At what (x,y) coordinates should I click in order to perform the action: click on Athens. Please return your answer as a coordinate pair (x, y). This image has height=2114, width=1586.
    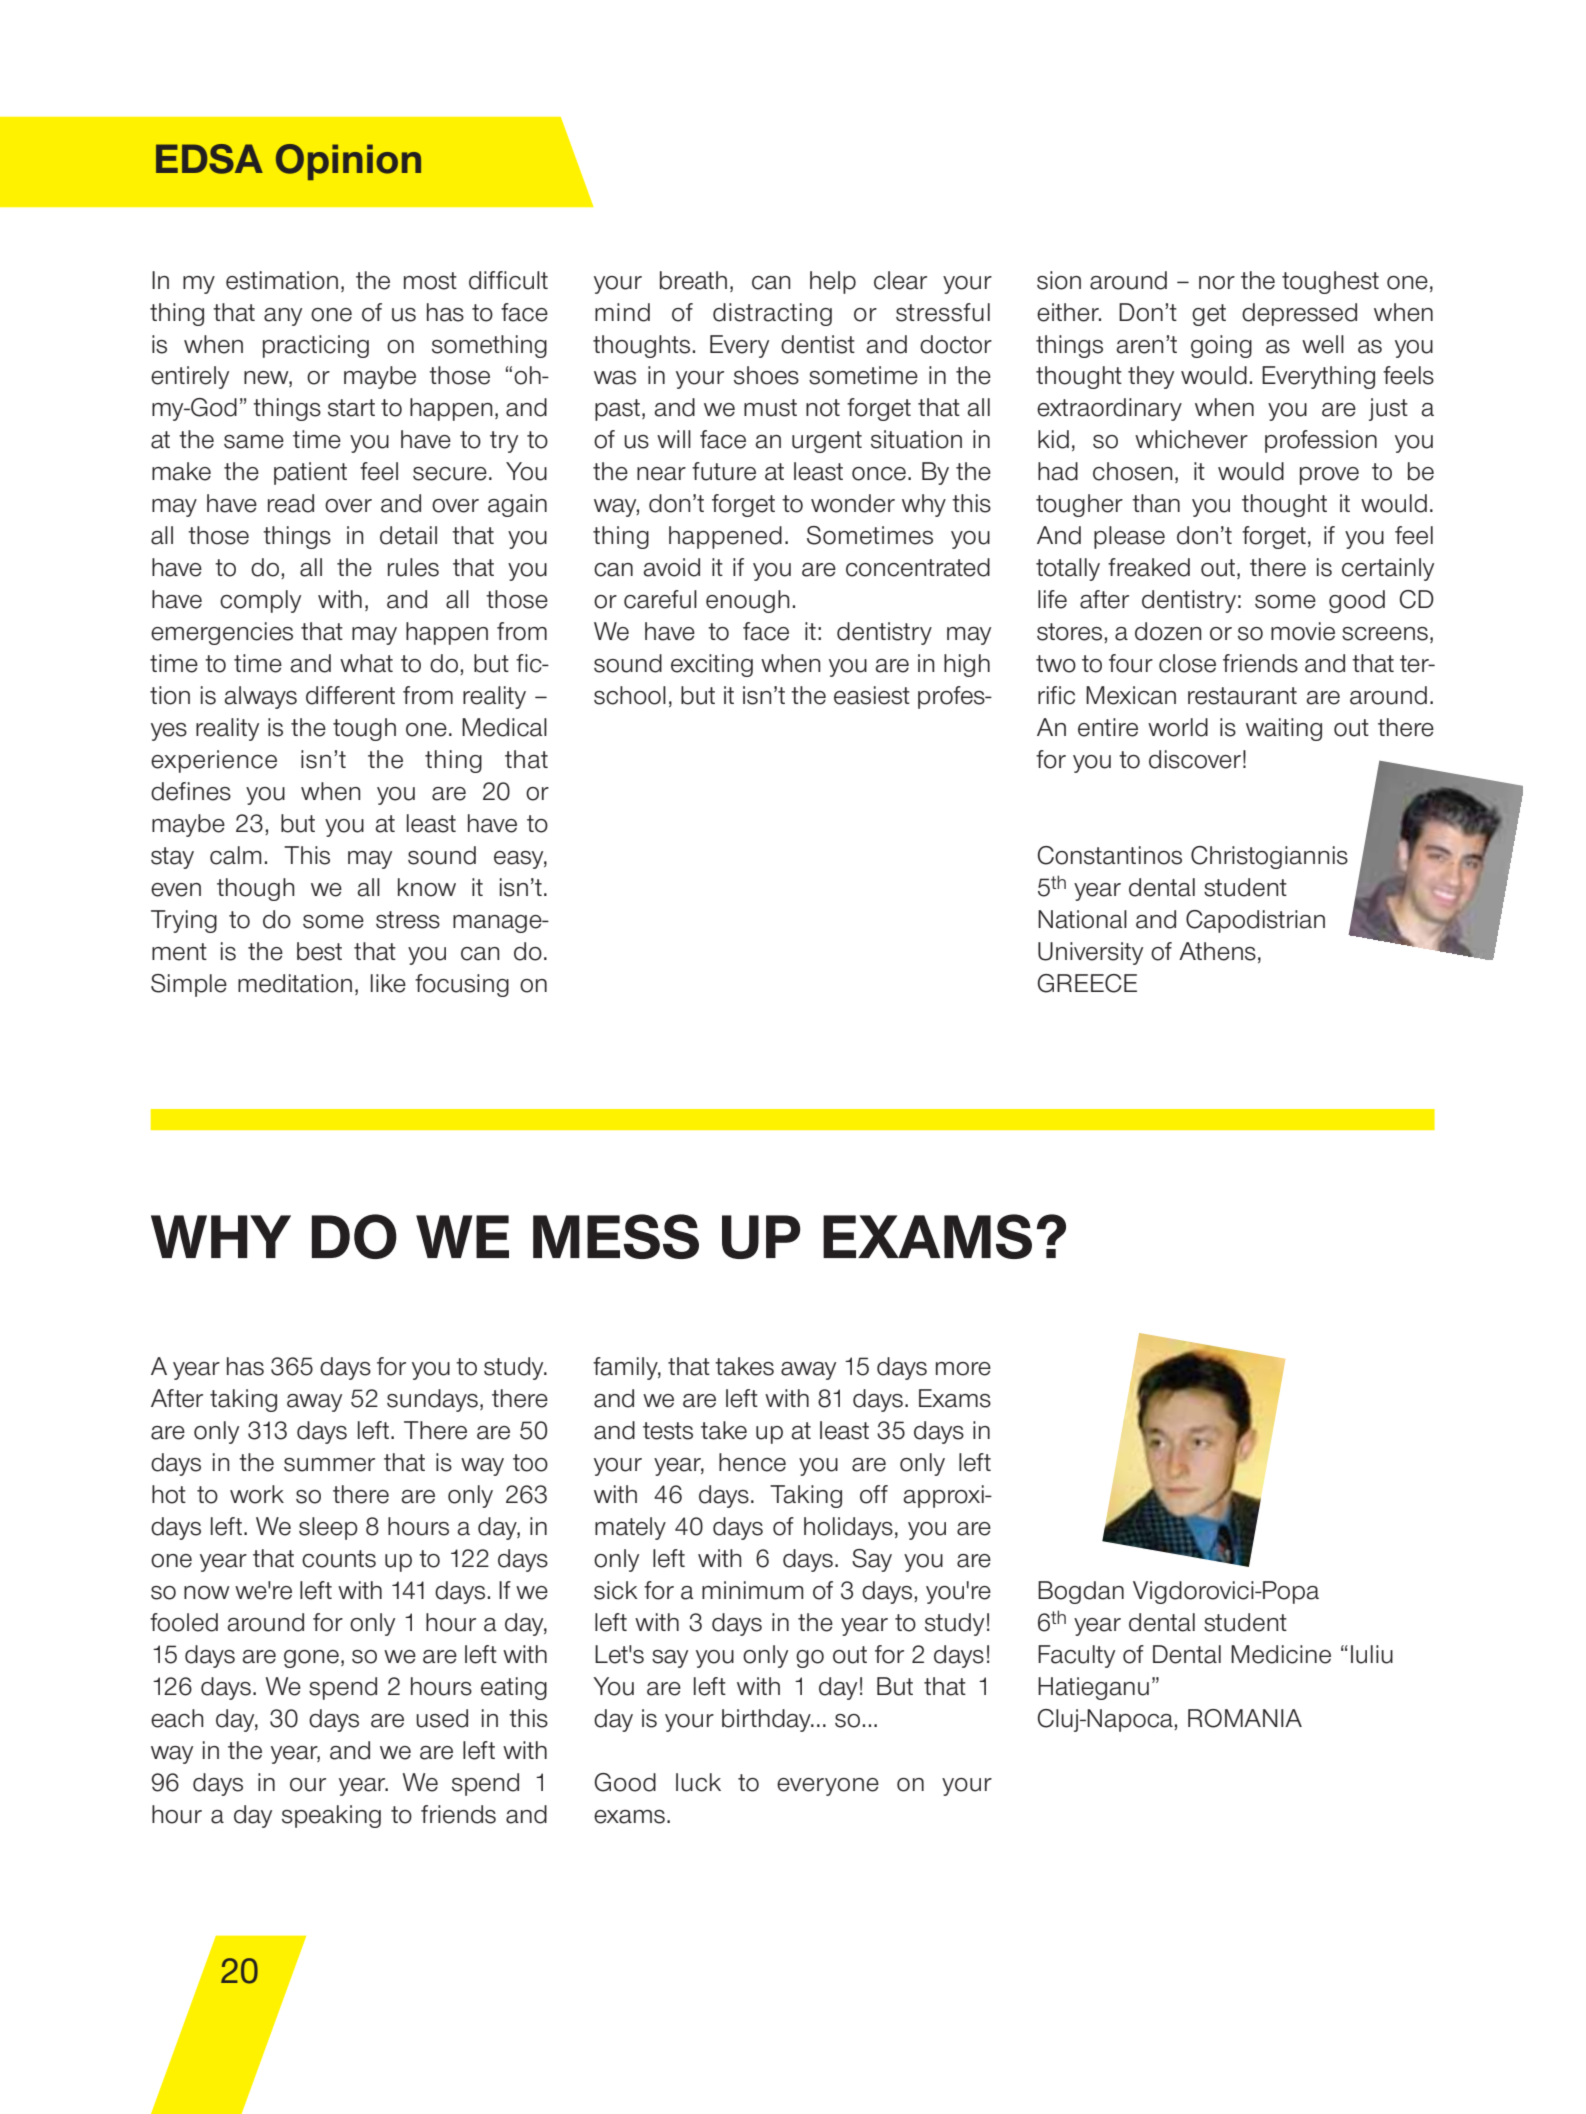
    Looking at the image, I should click on (1217, 951).
